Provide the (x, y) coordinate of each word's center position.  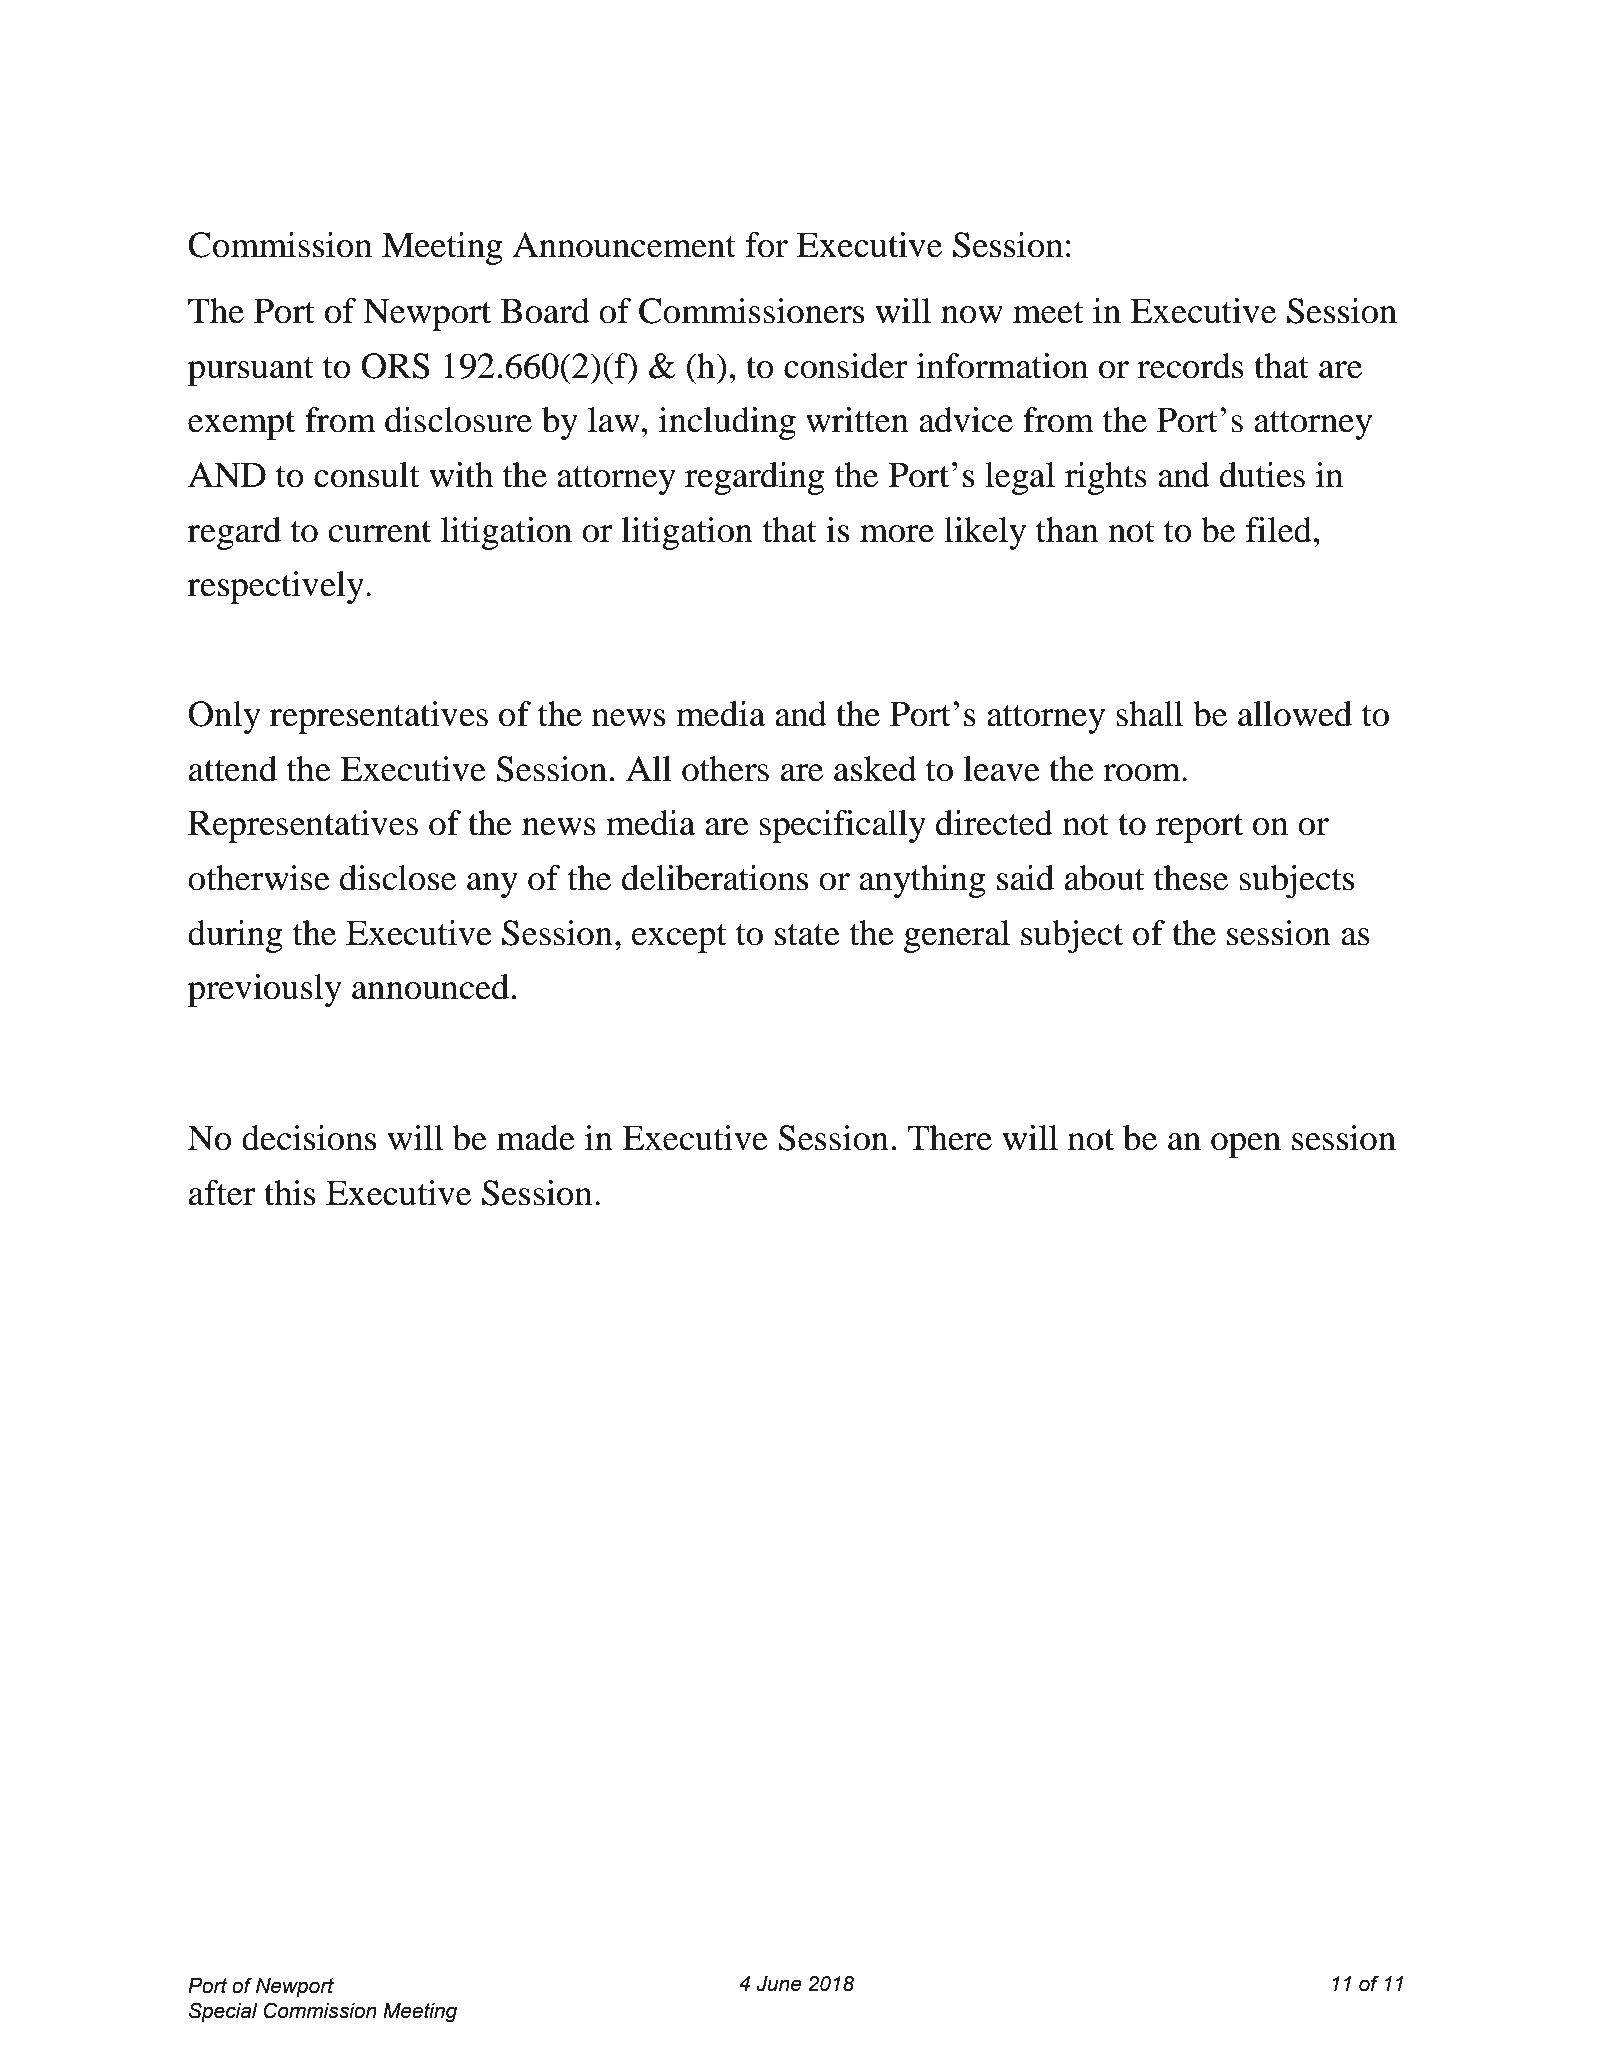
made (536, 1138)
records (1190, 366)
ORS (395, 366)
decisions (309, 1138)
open (1246, 1145)
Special (223, 2012)
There (950, 1138)
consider (846, 366)
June (779, 1984)
